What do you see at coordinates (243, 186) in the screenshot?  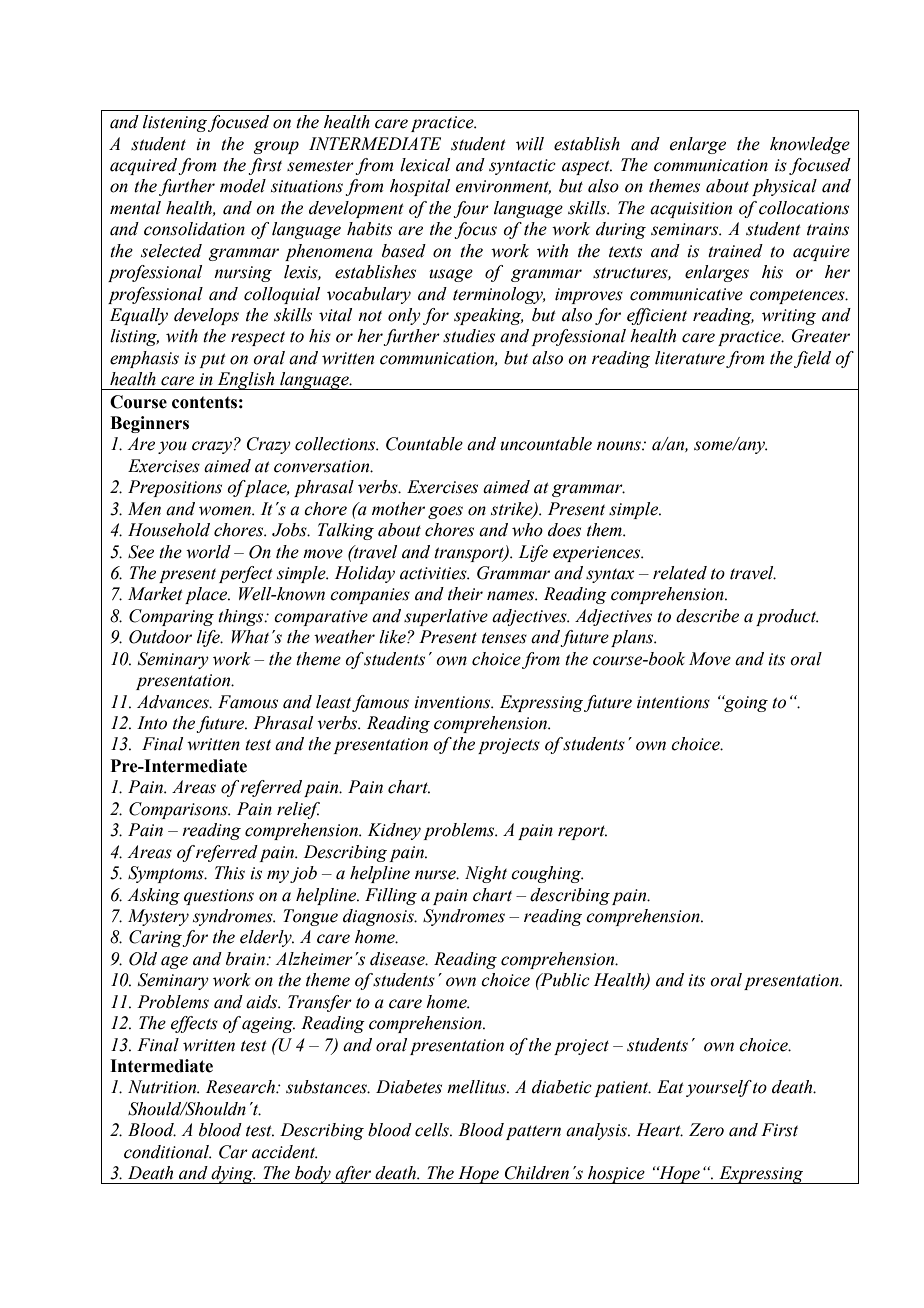 I see `model` at bounding box center [243, 186].
